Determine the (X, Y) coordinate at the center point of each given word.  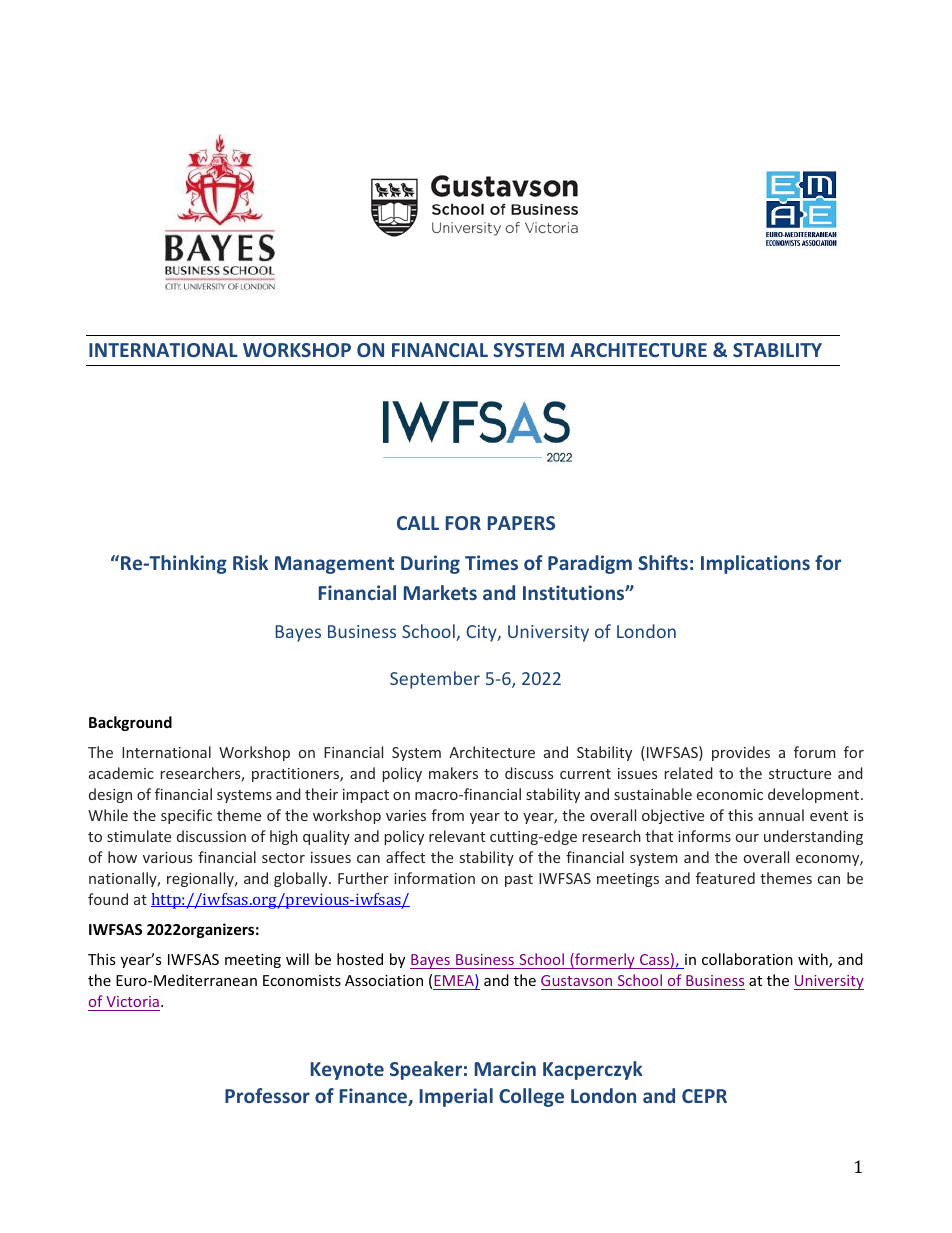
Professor (267, 1095)
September (435, 680)
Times (491, 562)
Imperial (456, 1097)
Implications (755, 564)
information (434, 878)
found (108, 899)
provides (741, 753)
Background (130, 723)
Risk (250, 562)
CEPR (704, 1096)
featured (725, 878)
